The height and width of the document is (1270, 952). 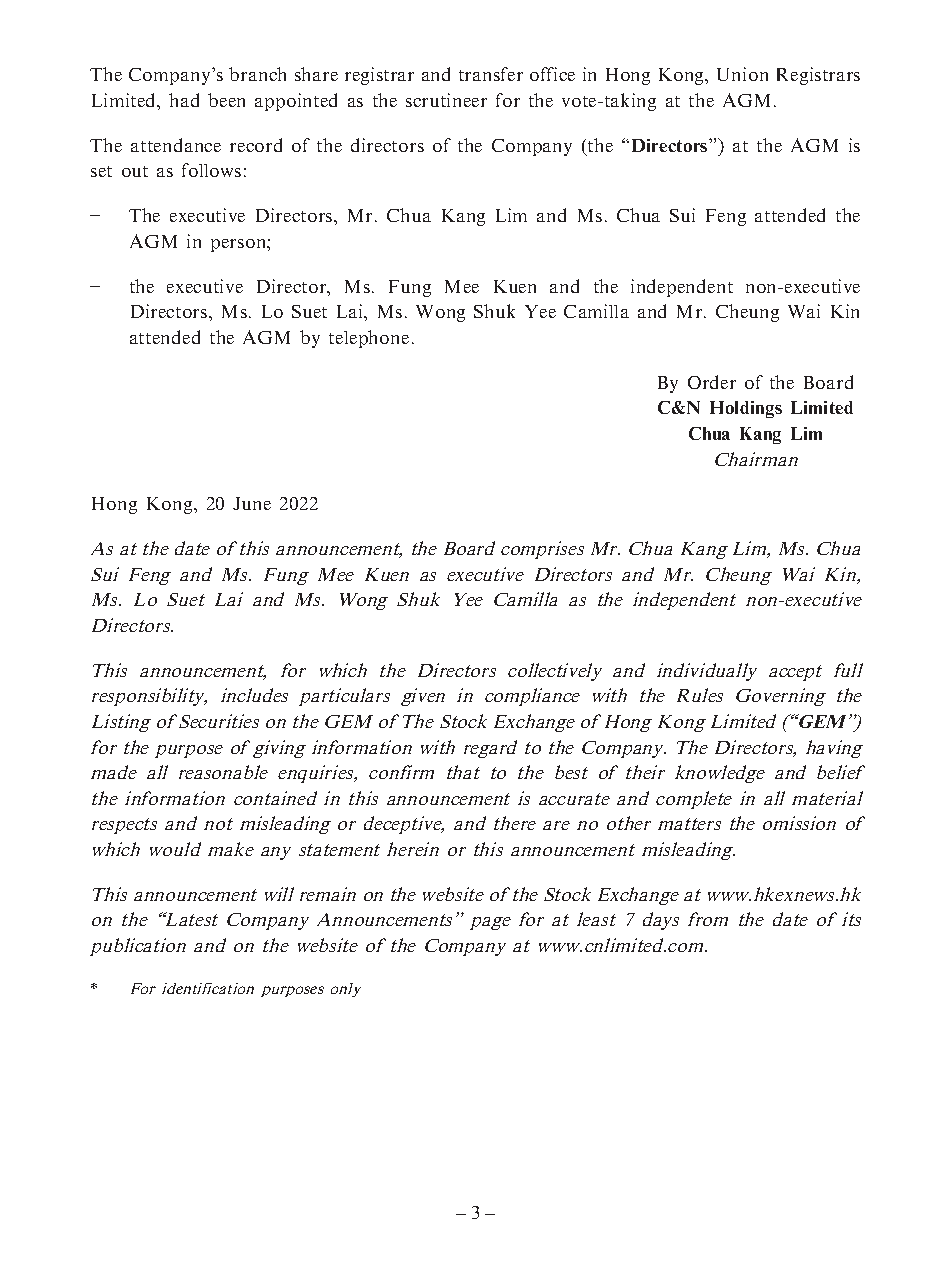 I want to click on Union, so click(x=742, y=74).
